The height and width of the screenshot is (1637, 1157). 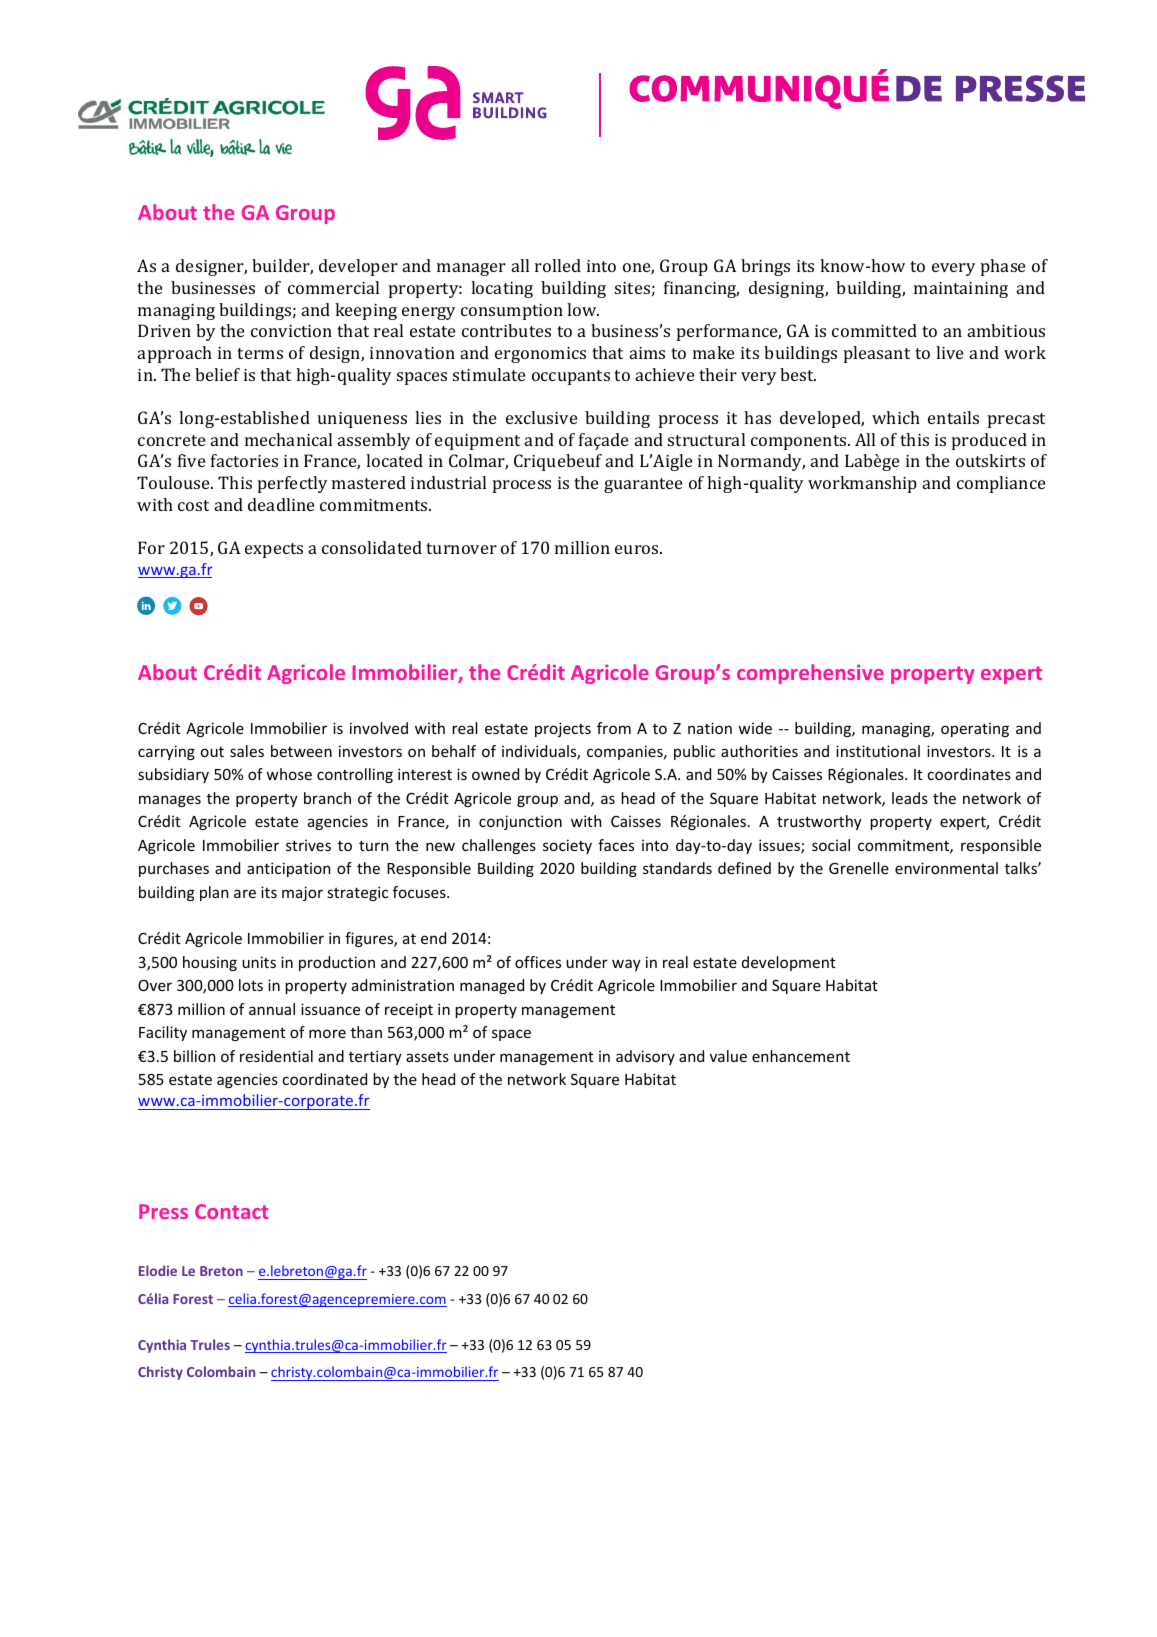 I want to click on commercial, so click(x=333, y=287).
